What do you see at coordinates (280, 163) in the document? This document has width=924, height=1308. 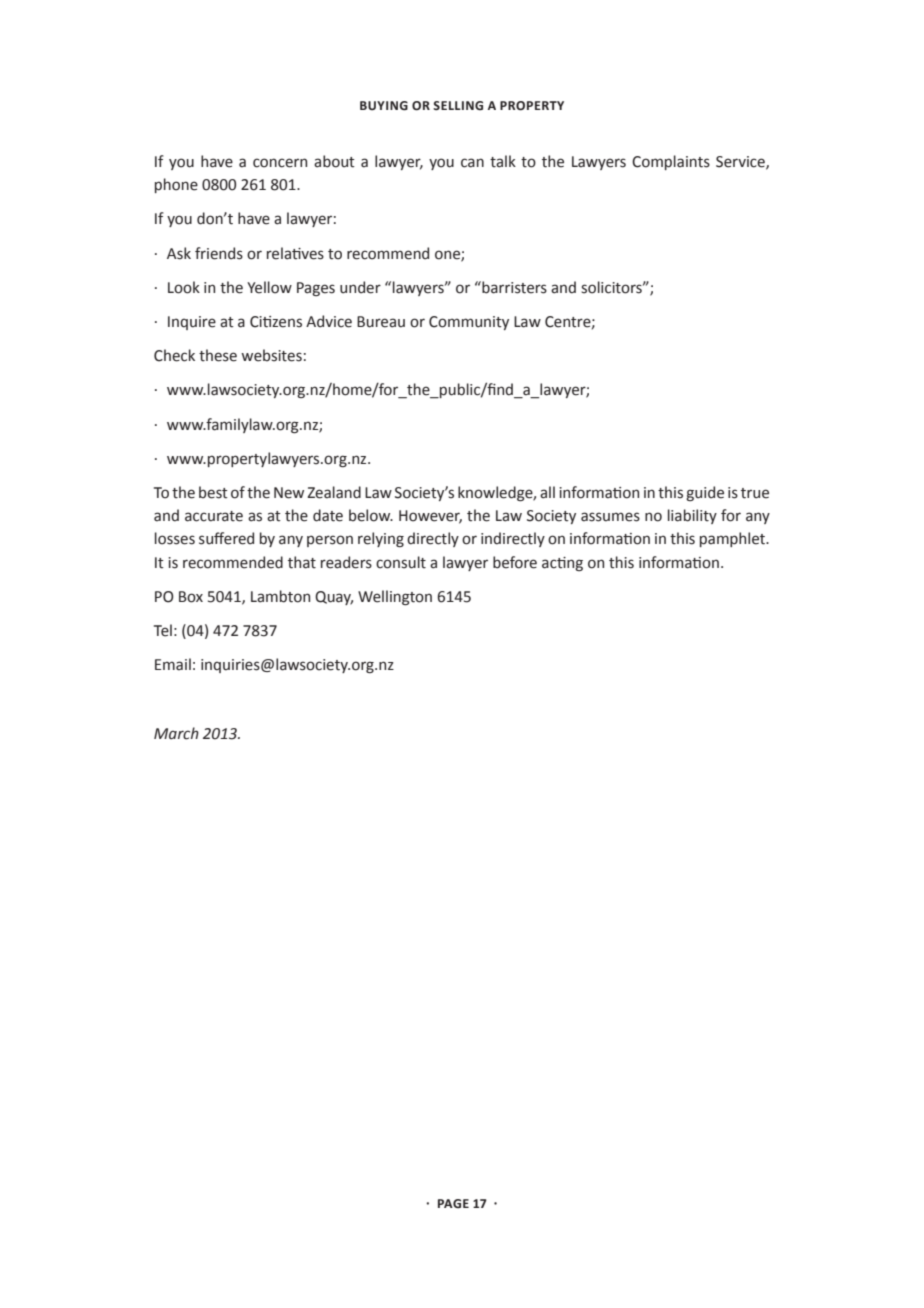 I see `concern` at bounding box center [280, 163].
